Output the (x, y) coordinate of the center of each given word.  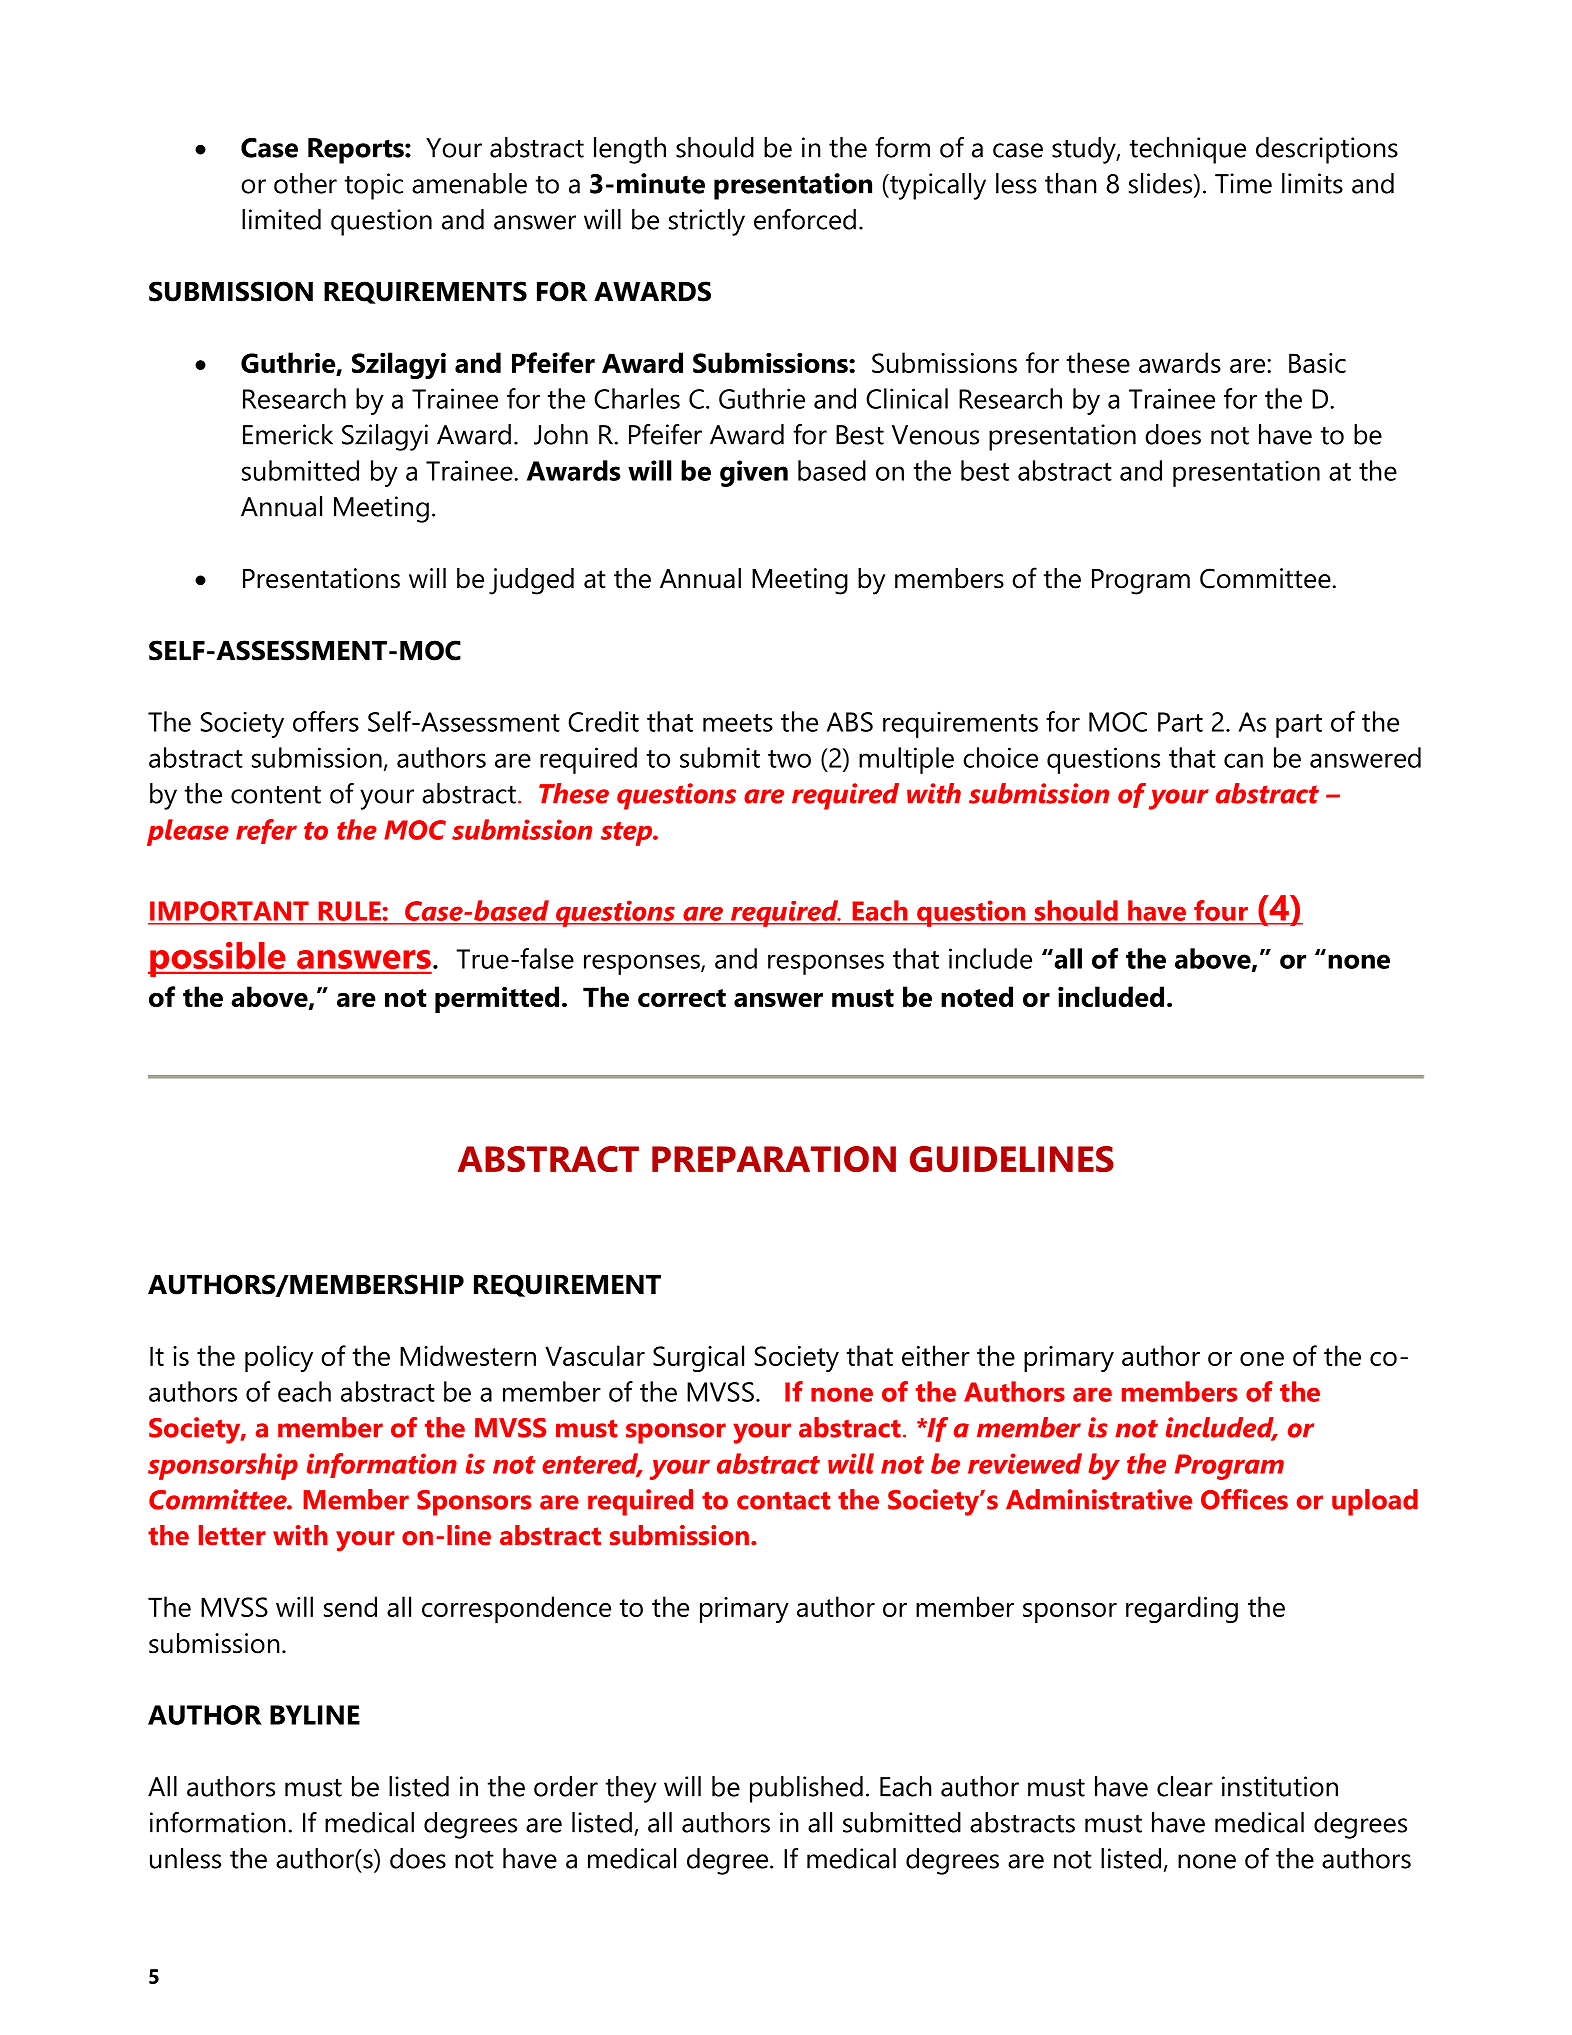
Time (1243, 183)
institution (1280, 1786)
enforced (805, 219)
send (350, 1606)
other (305, 183)
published (806, 1789)
